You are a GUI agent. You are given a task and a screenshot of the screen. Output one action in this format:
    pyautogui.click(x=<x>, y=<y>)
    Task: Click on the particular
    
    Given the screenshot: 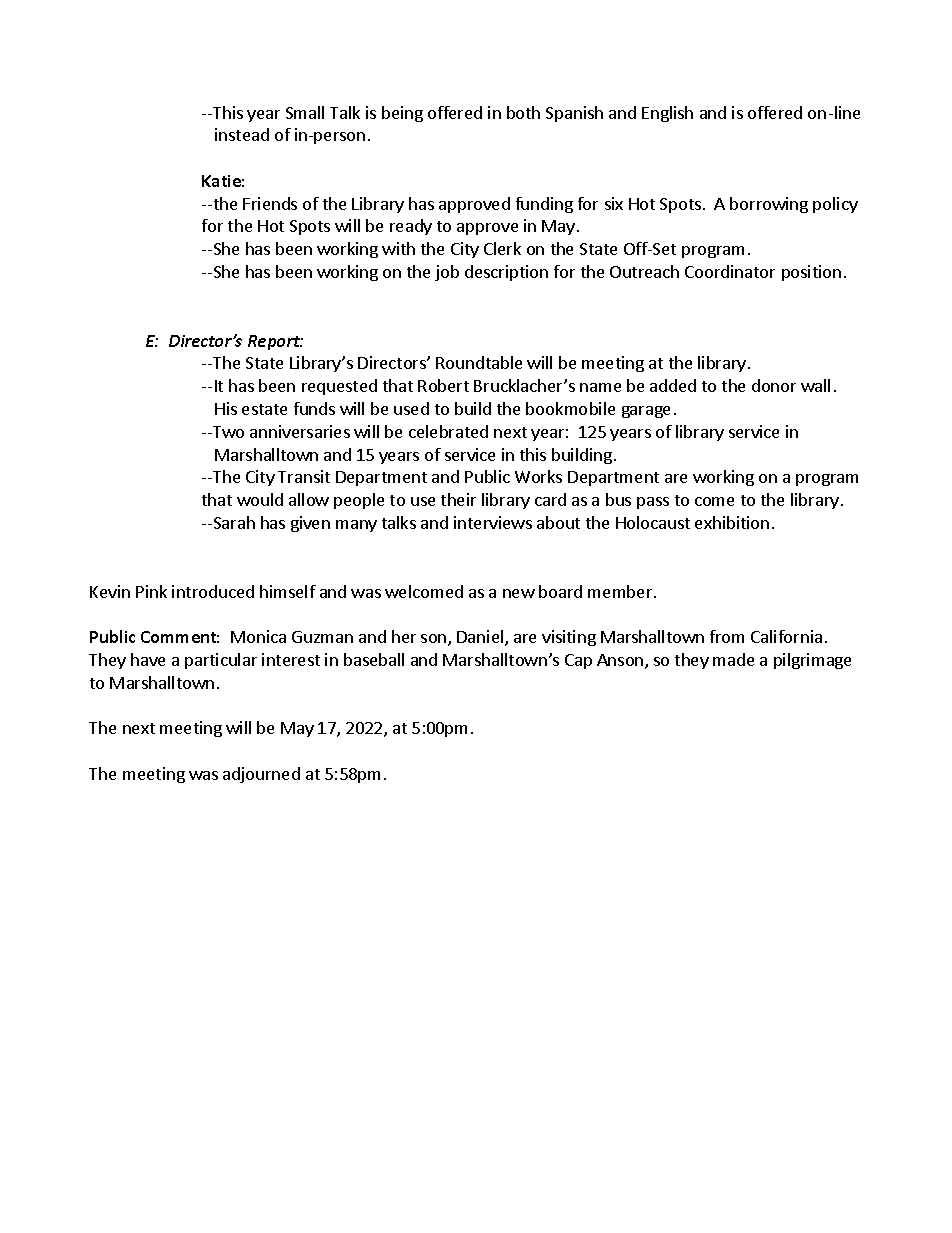 What is the action you would take?
    pyautogui.click(x=221, y=661)
